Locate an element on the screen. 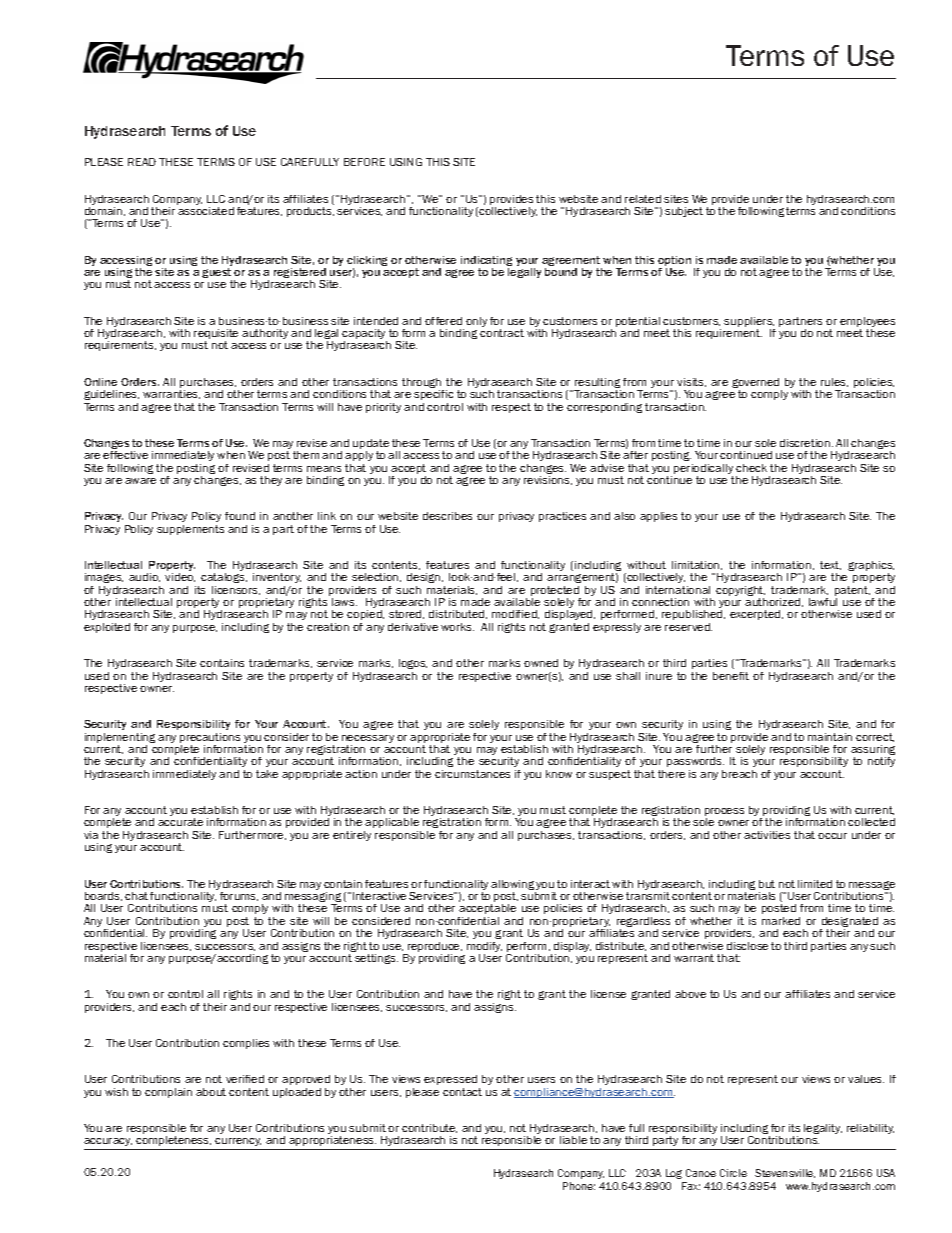 This screenshot has height=1233, width=952. owned is located at coordinates (541, 663).
